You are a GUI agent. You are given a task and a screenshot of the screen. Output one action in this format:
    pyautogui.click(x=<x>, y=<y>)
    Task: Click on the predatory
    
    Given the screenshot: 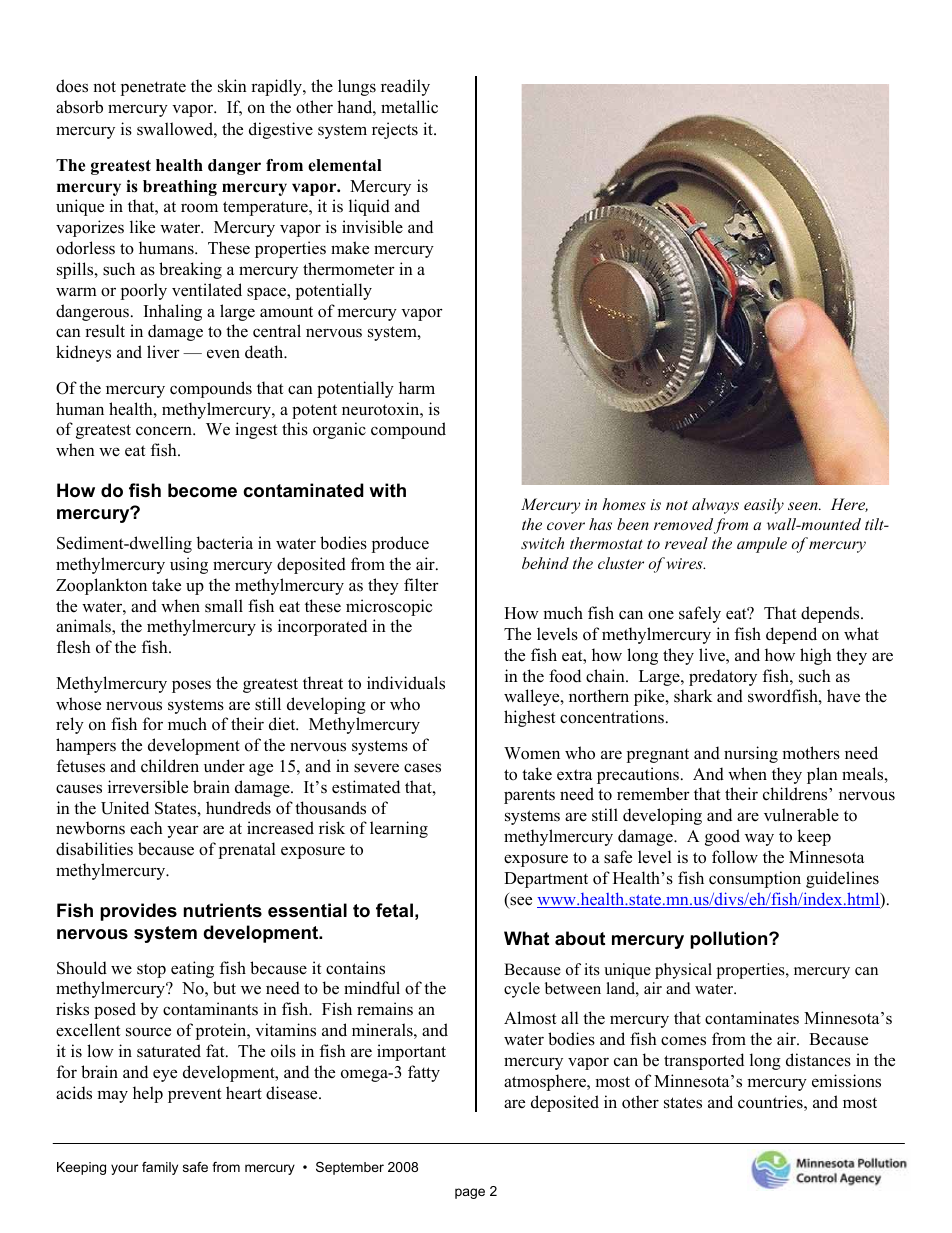 What is the action you would take?
    pyautogui.click(x=723, y=677)
